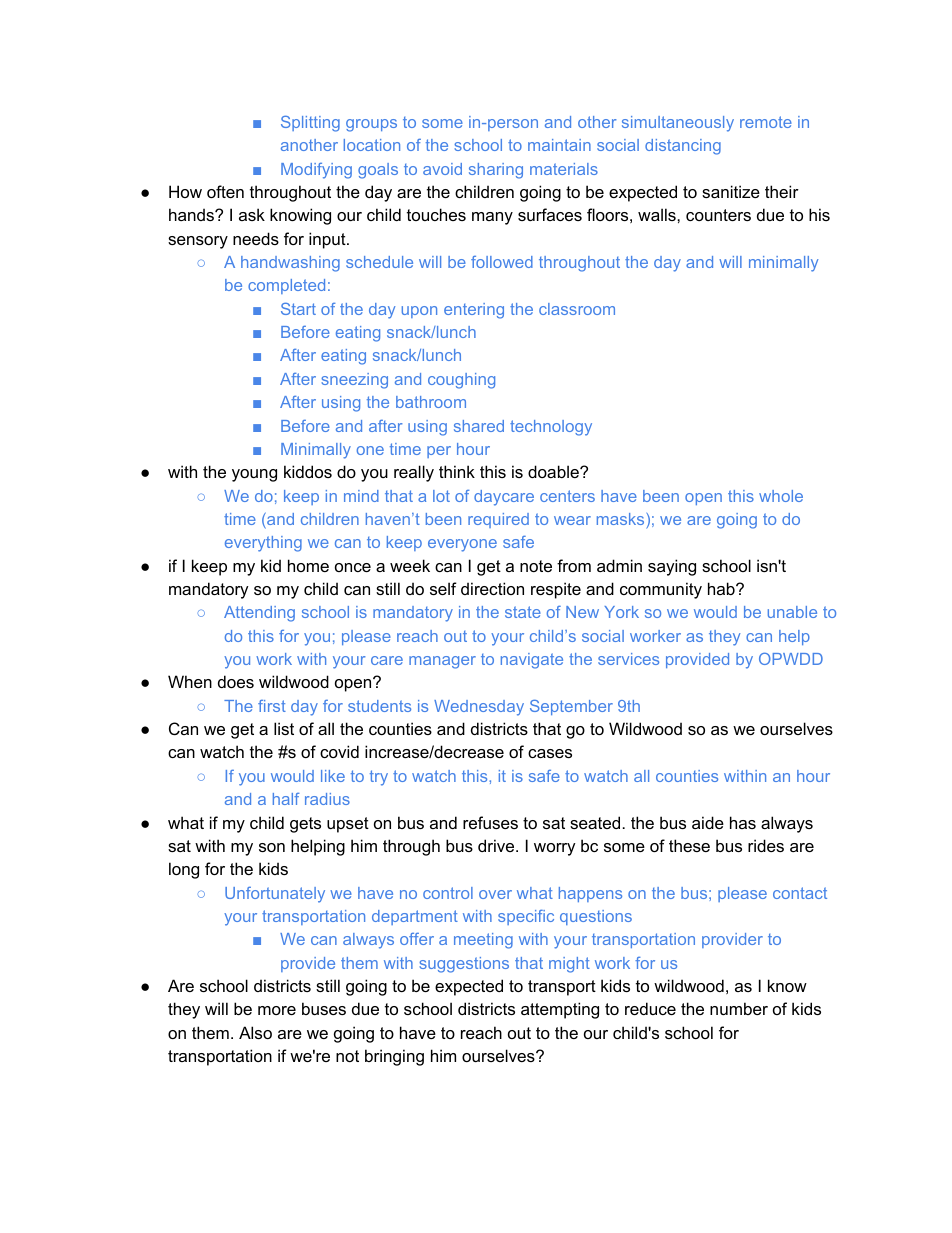  I want to click on direction, so click(492, 588).
